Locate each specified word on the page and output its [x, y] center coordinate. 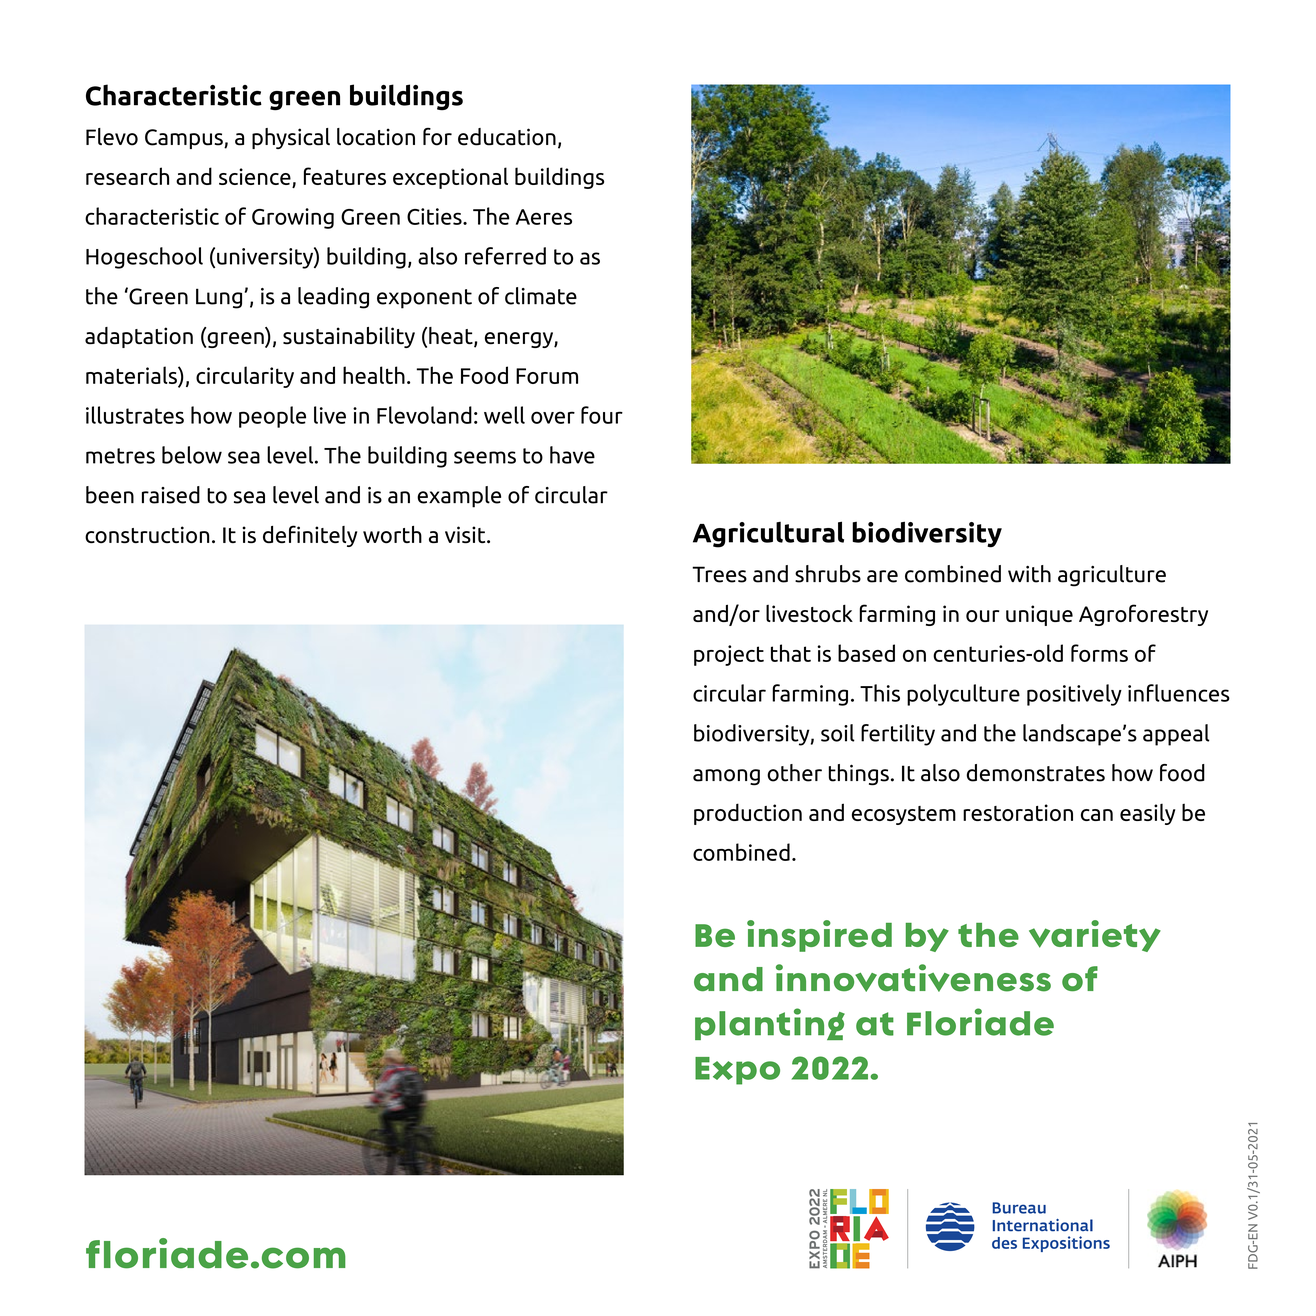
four [602, 415]
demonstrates [1036, 773]
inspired [819, 936]
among [726, 777]
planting [770, 1024]
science [255, 176]
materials [132, 375]
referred [505, 256]
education [507, 137]
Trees [719, 574]
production [748, 814]
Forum [547, 376]
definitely [310, 536]
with [1029, 574]
